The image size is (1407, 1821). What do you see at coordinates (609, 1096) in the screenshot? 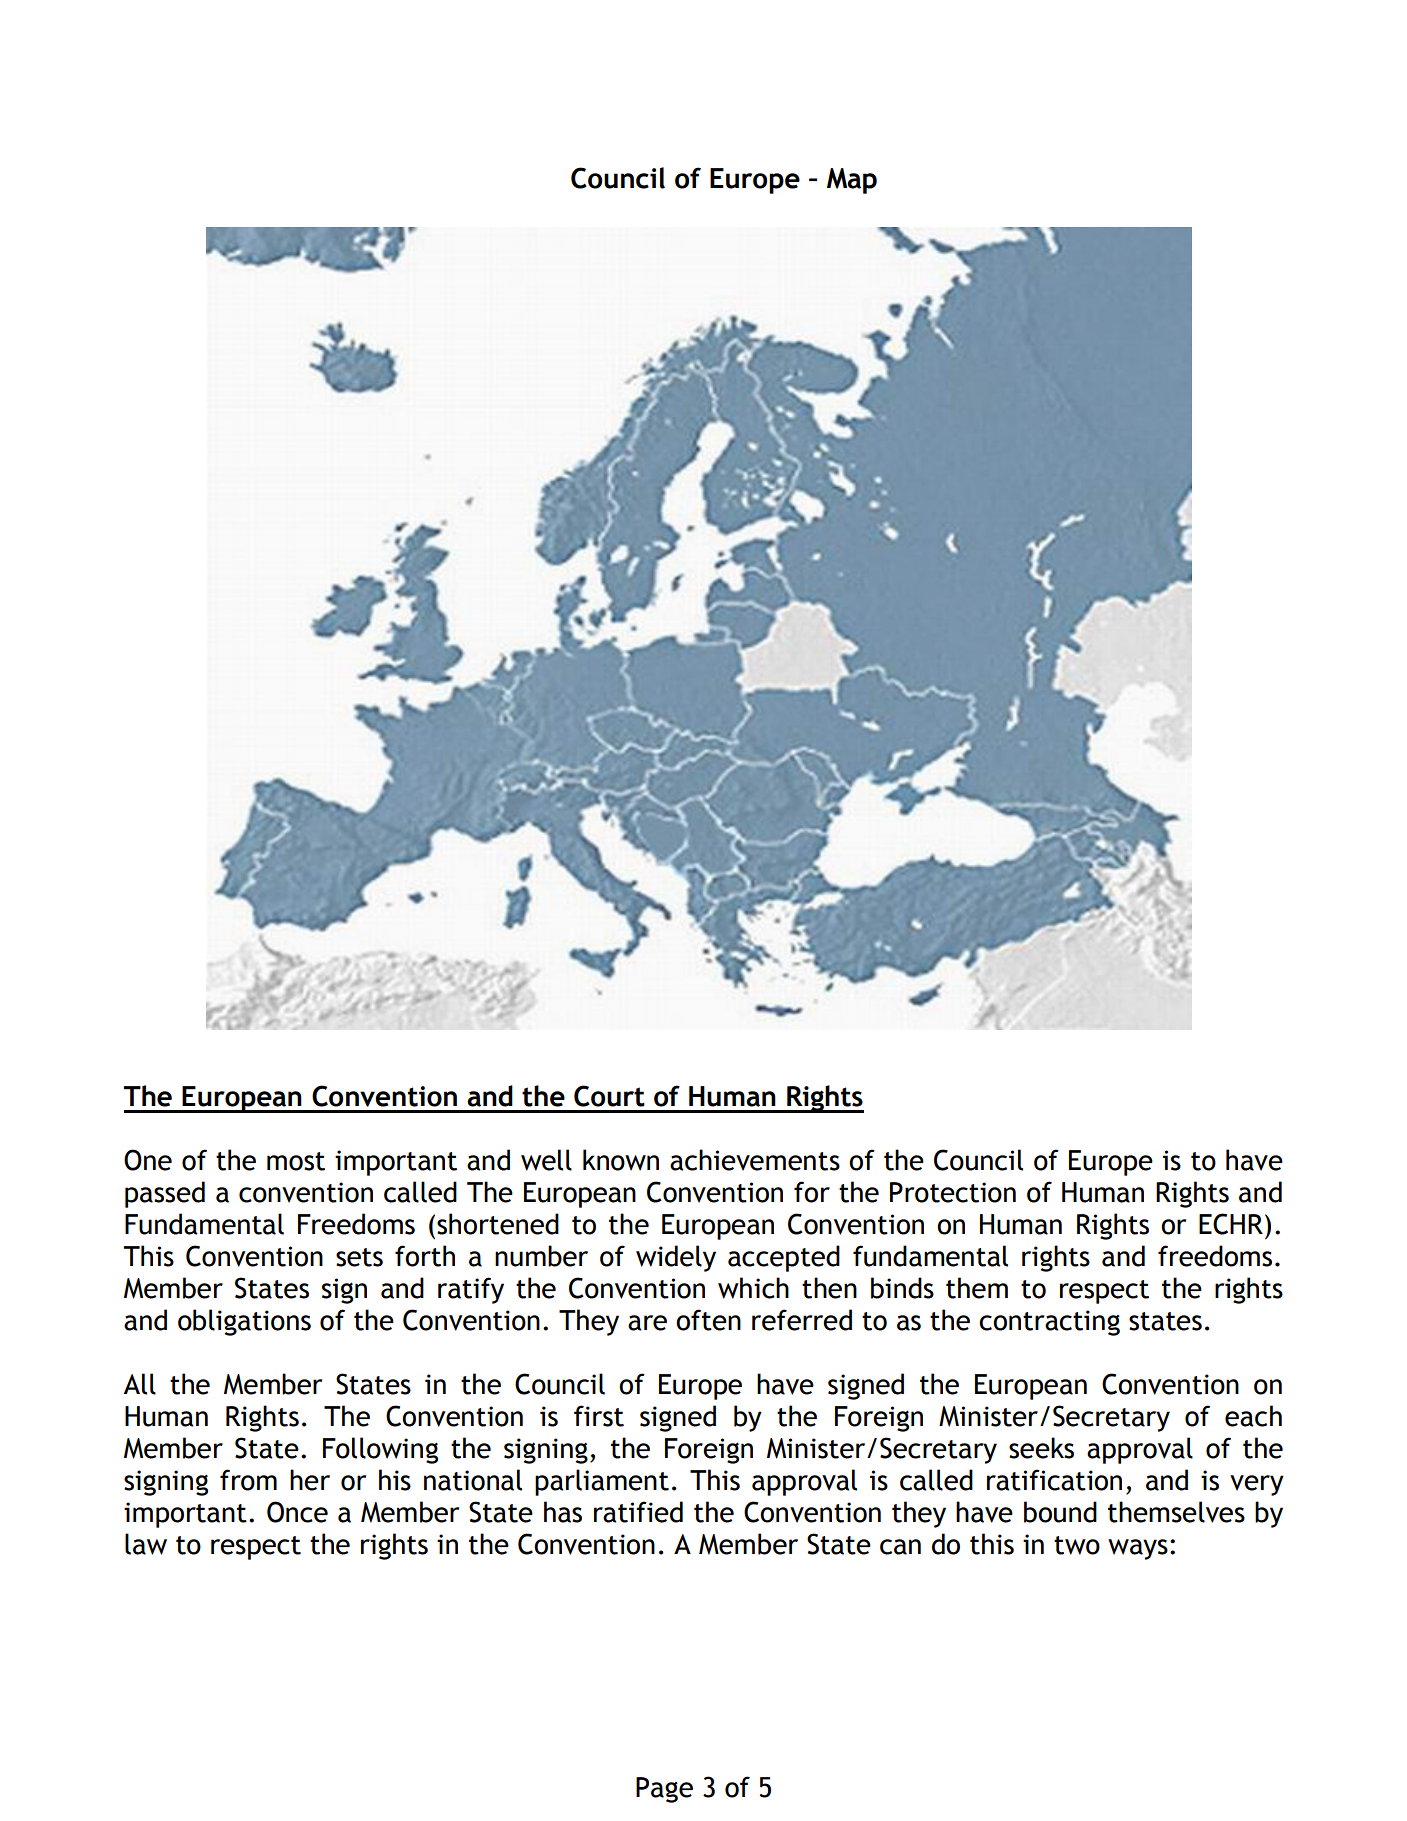
I see `Court` at bounding box center [609, 1096].
